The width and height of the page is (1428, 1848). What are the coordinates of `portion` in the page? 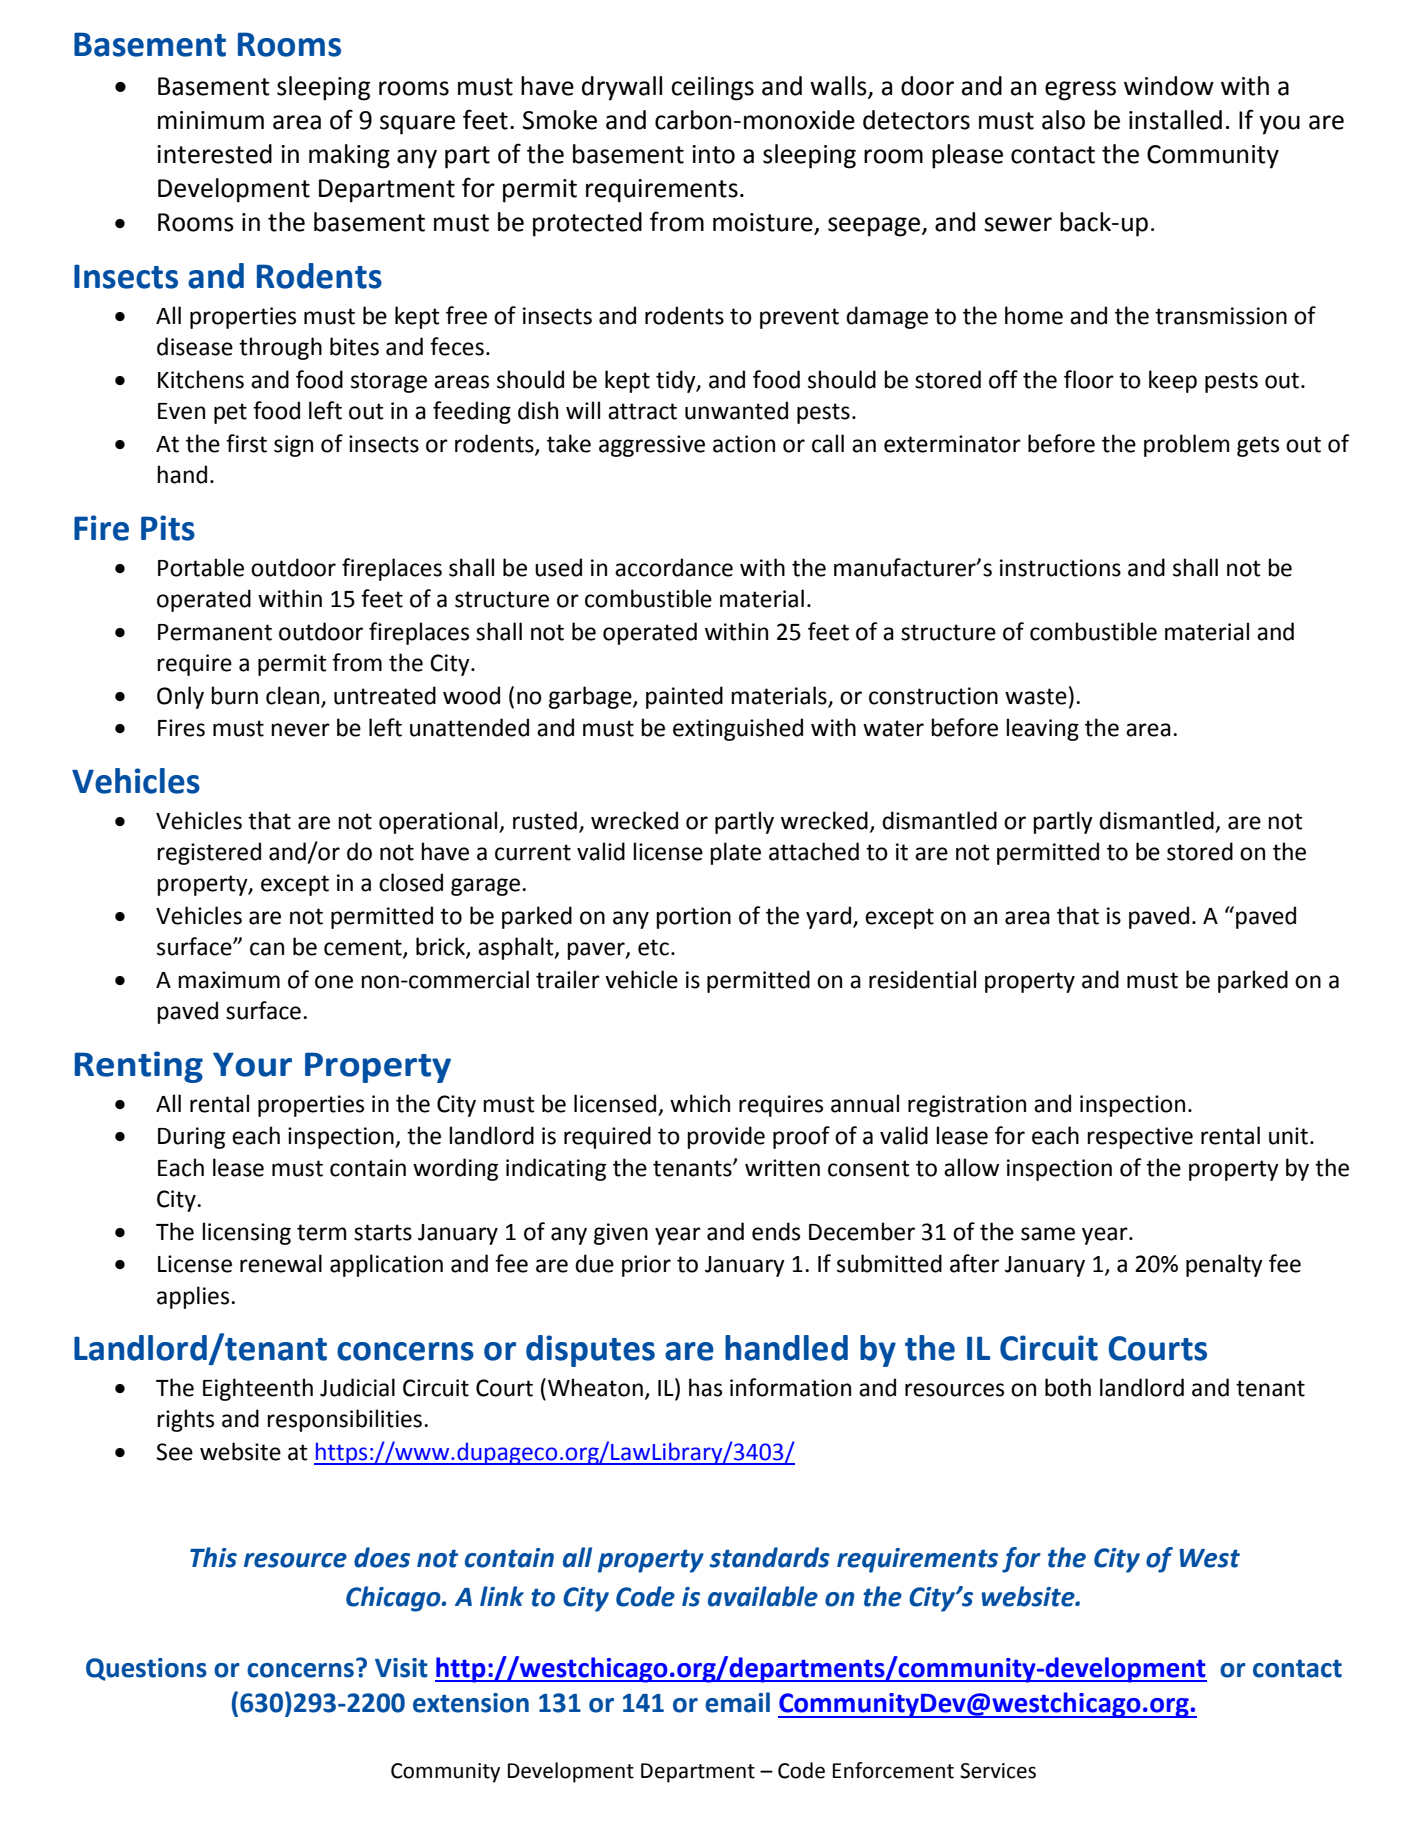 It's located at (693, 918).
